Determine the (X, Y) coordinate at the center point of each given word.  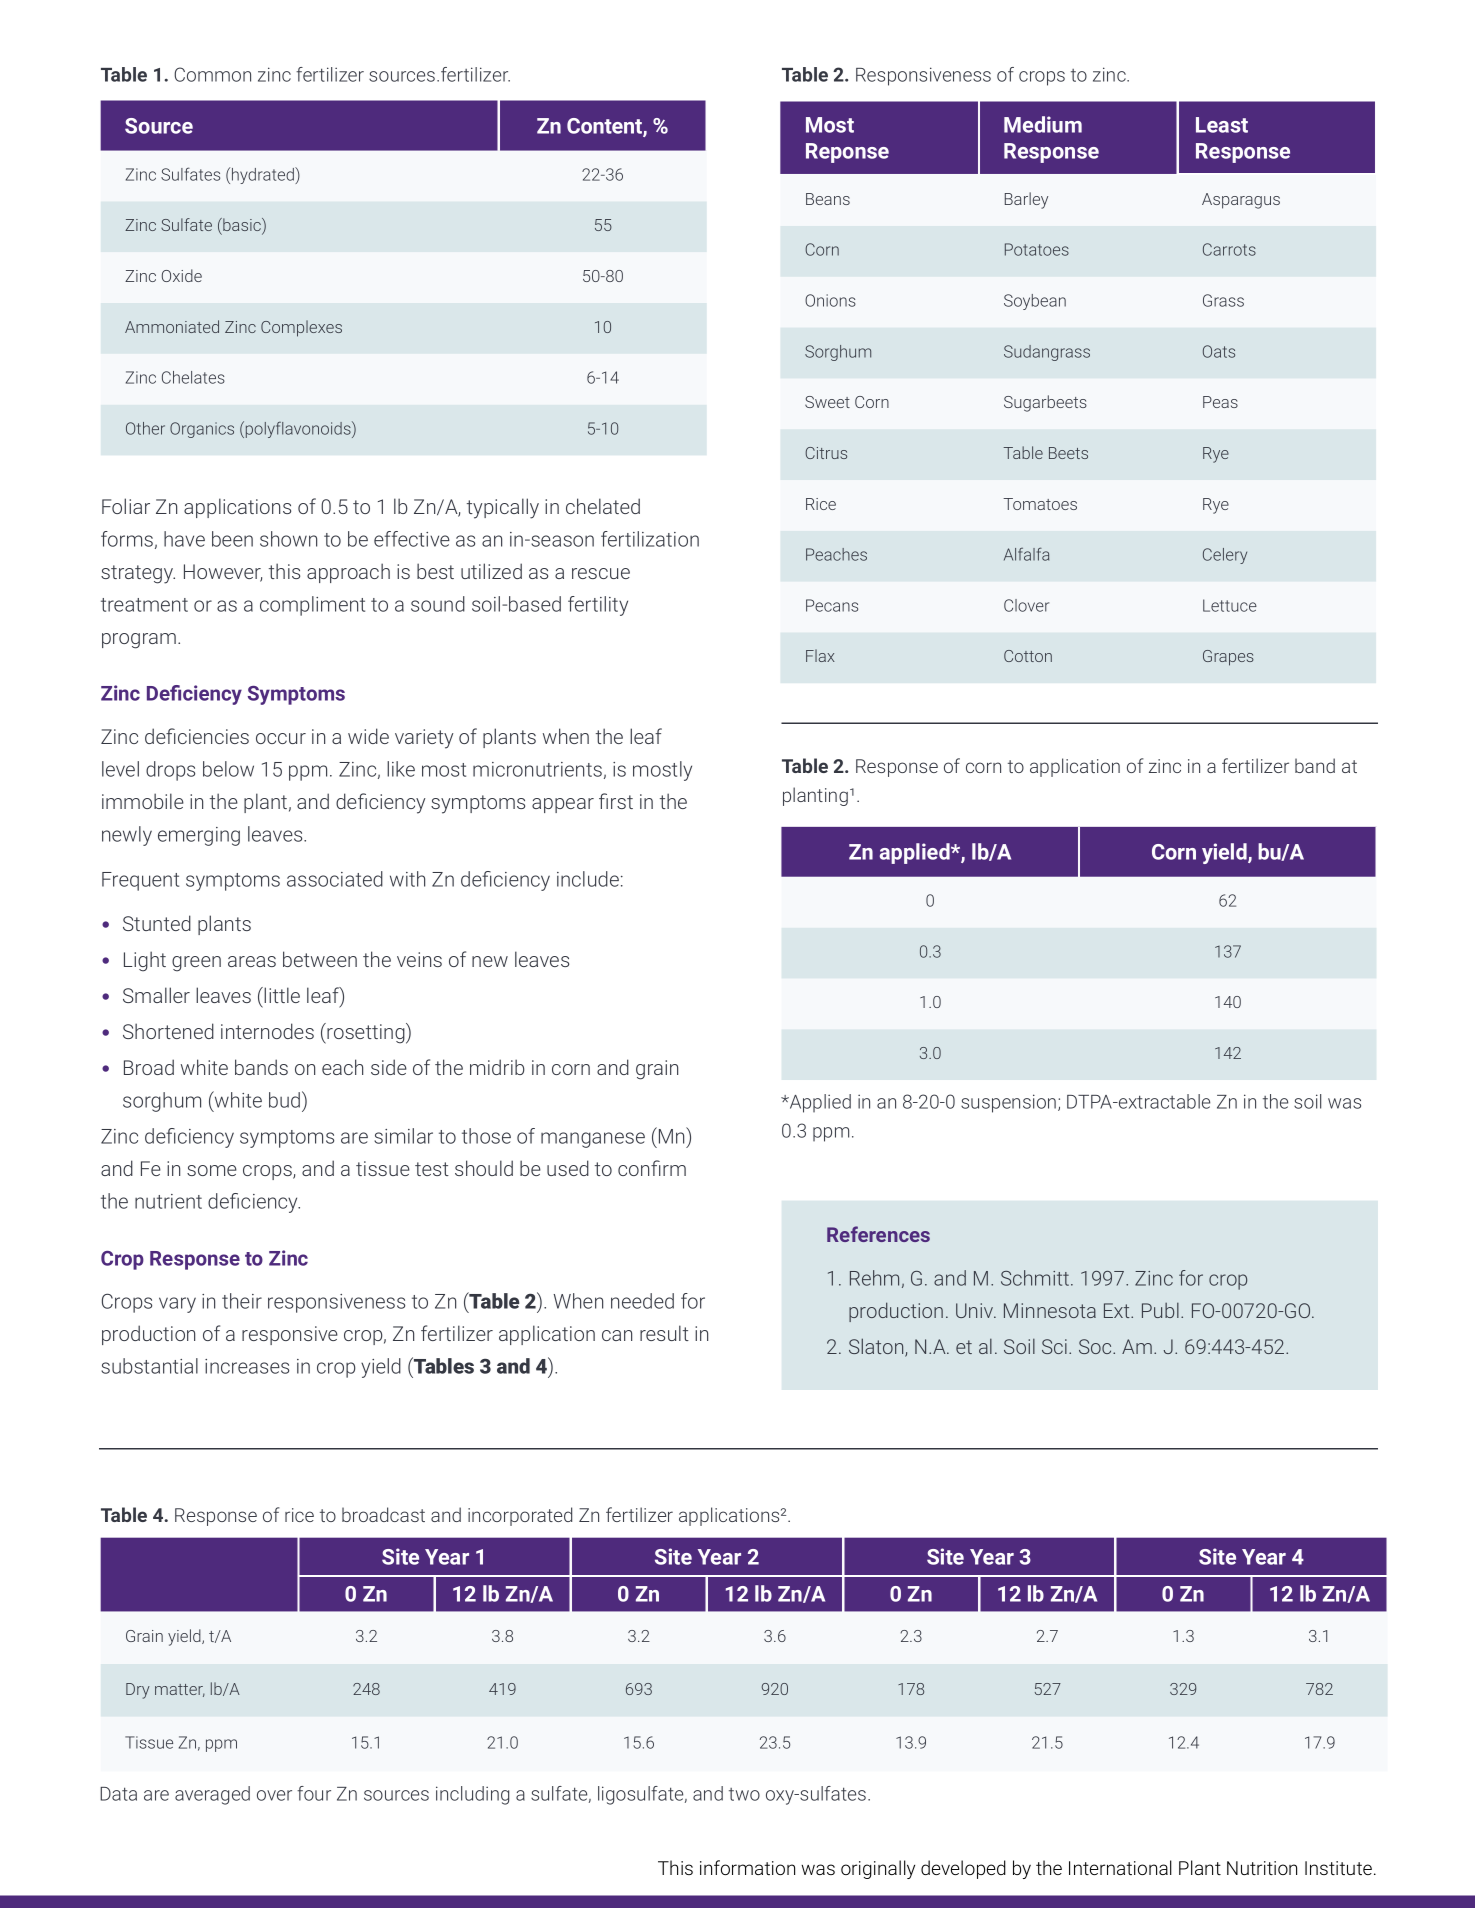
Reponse (847, 153)
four (314, 1793)
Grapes (1228, 658)
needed (642, 1301)
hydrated (262, 175)
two (744, 1794)
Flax (820, 655)
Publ (1160, 1310)
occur (281, 738)
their (242, 1301)
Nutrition (1262, 1868)
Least (1222, 125)
